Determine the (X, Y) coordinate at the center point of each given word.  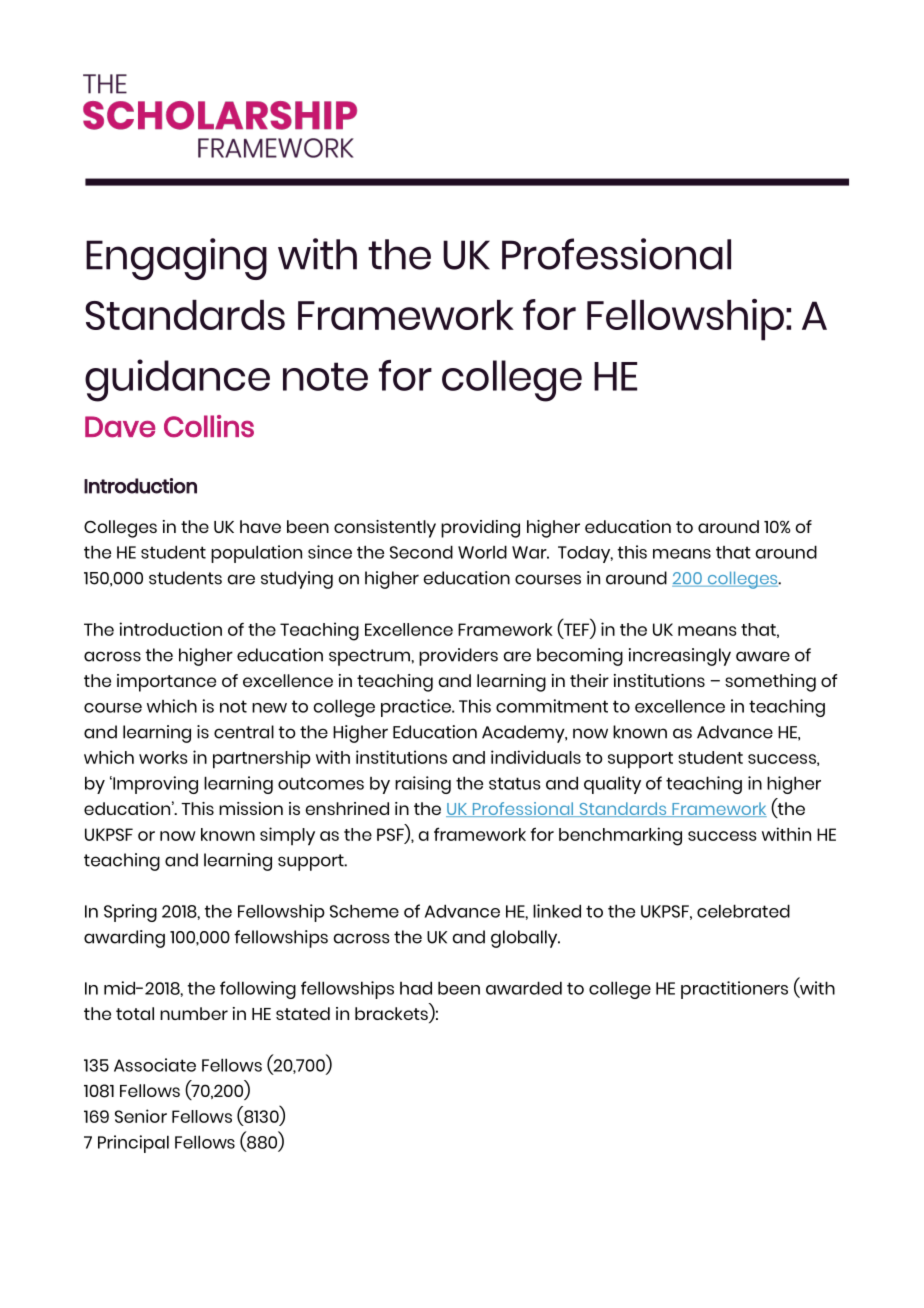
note (325, 376)
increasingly (680, 657)
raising (423, 785)
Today (585, 554)
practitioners (734, 990)
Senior (141, 1116)
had (416, 988)
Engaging (176, 259)
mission (251, 808)
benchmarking (620, 836)
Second (421, 552)
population (256, 554)
